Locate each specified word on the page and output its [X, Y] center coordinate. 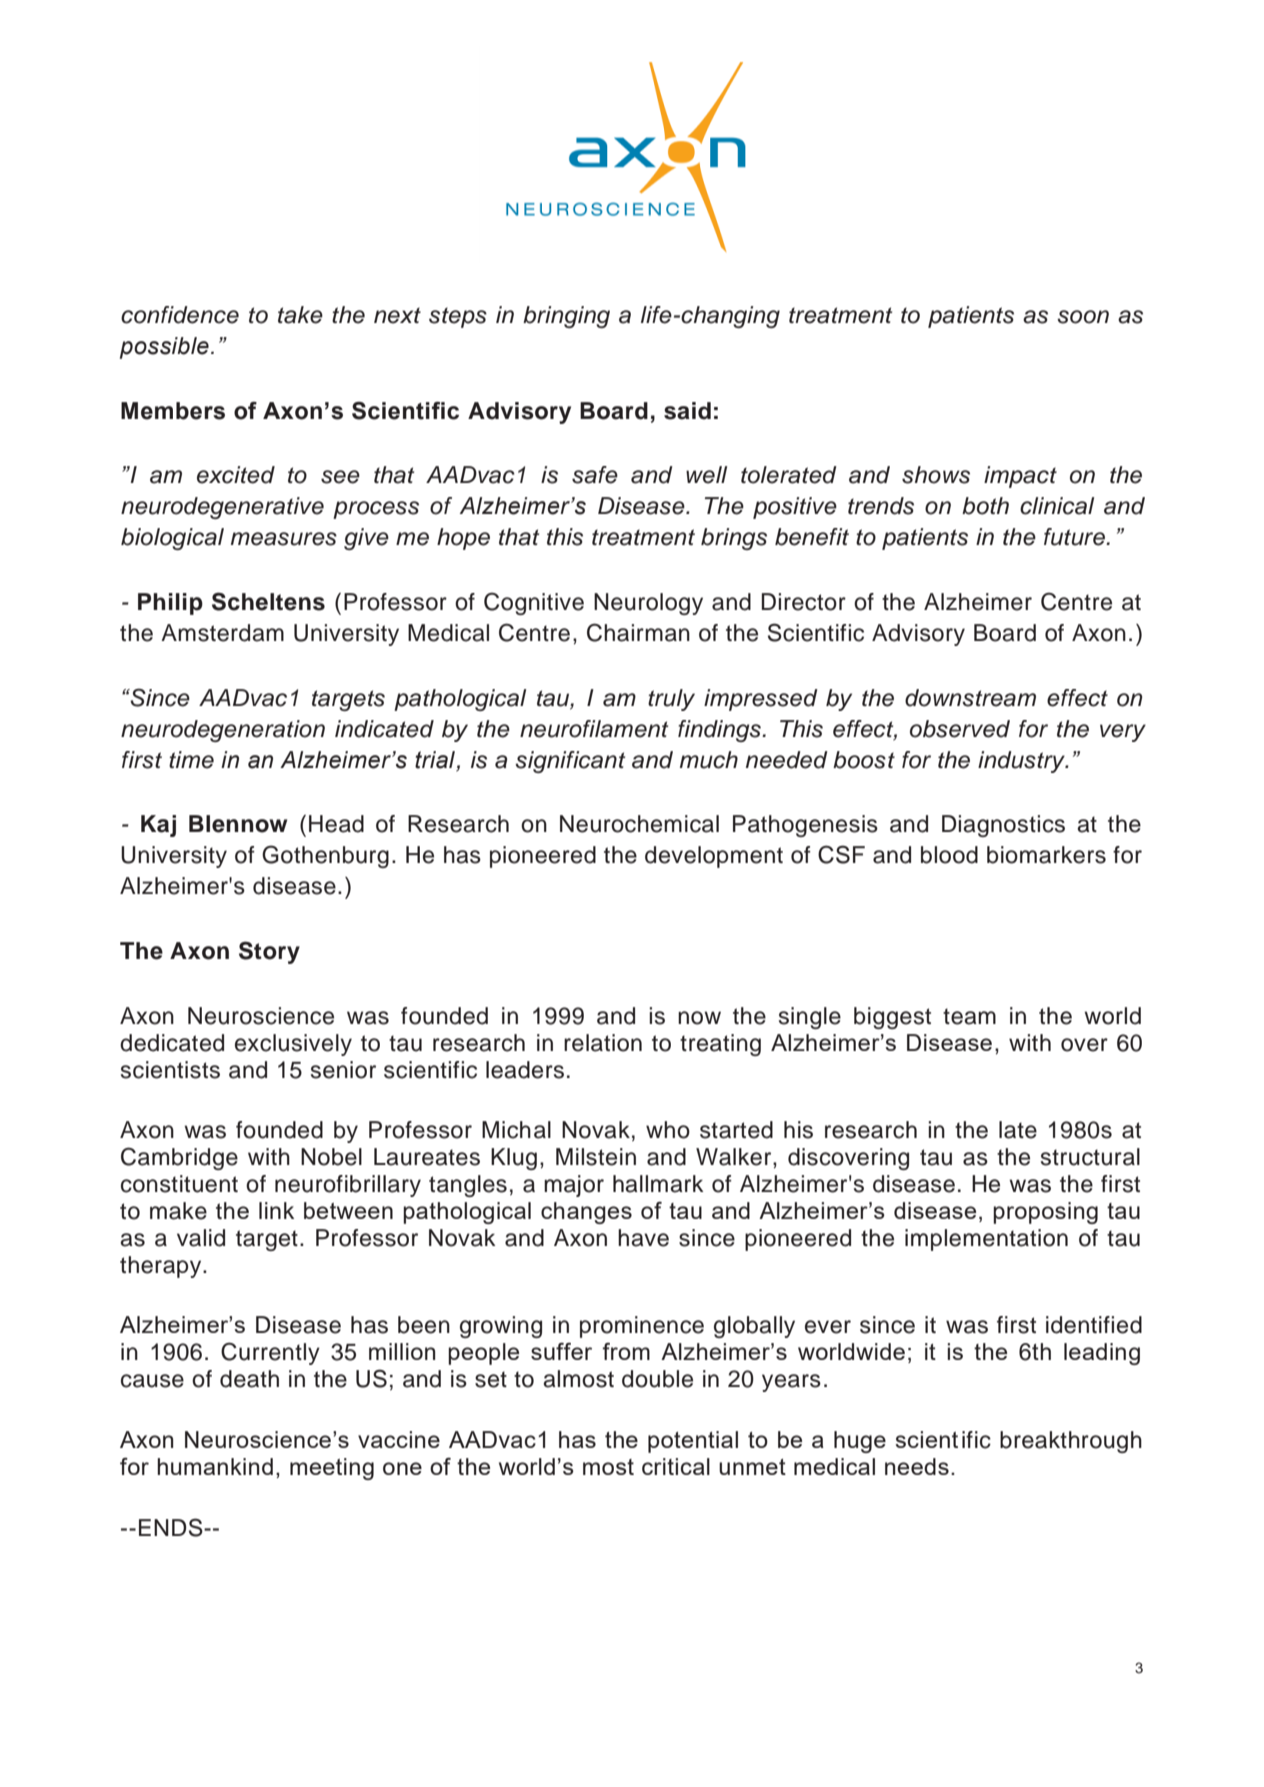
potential [693, 1442]
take [300, 315]
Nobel [331, 1157]
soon [1083, 317]
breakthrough [1071, 1442]
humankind [215, 1466]
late [1018, 1130]
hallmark [658, 1184]
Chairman [638, 632]
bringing [566, 317]
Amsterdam [222, 633]
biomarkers [1046, 855]
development [714, 857]
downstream [970, 698]
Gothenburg [325, 856]
